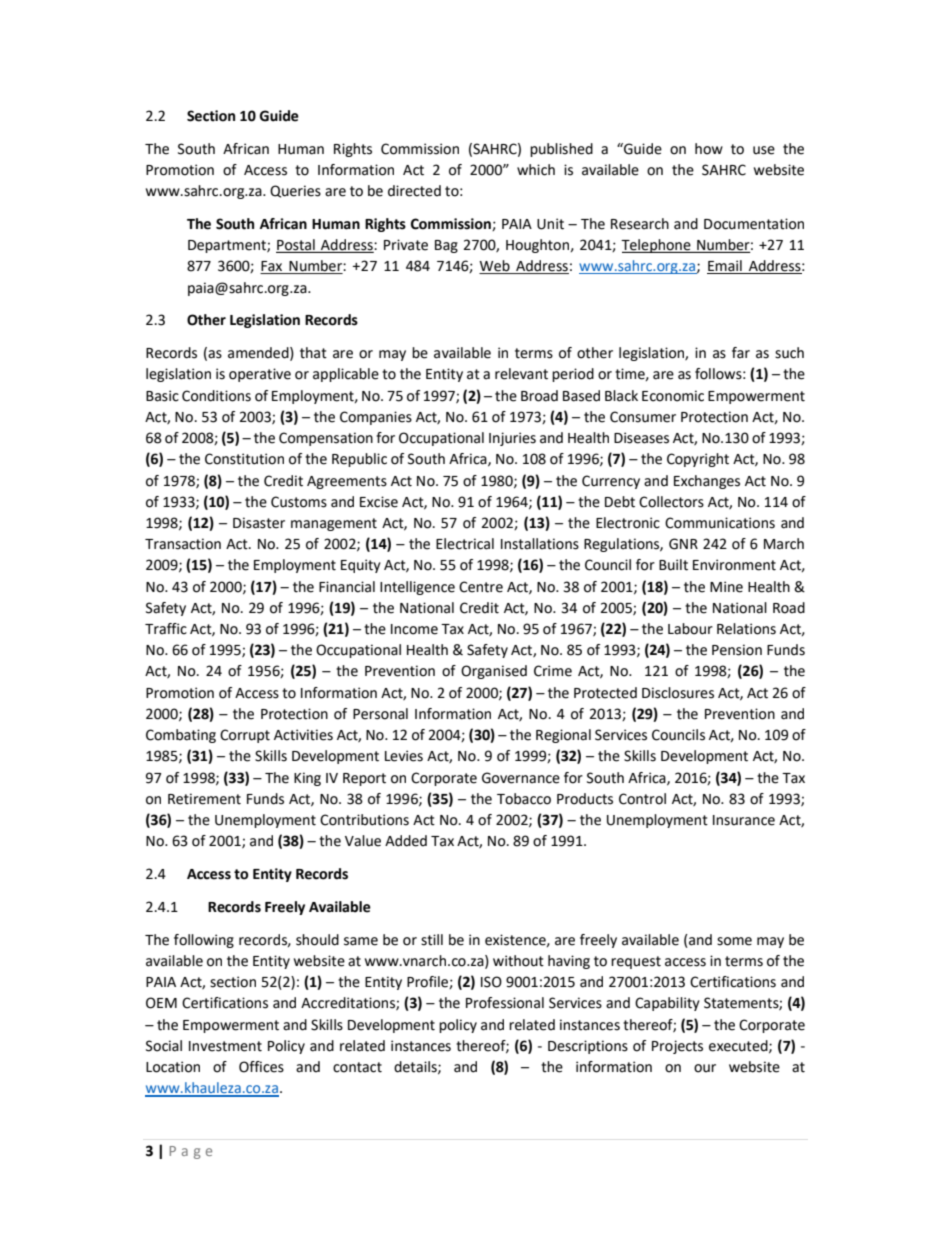 The image size is (952, 1233). What do you see at coordinates (536, 170) in the screenshot?
I see `which` at bounding box center [536, 170].
